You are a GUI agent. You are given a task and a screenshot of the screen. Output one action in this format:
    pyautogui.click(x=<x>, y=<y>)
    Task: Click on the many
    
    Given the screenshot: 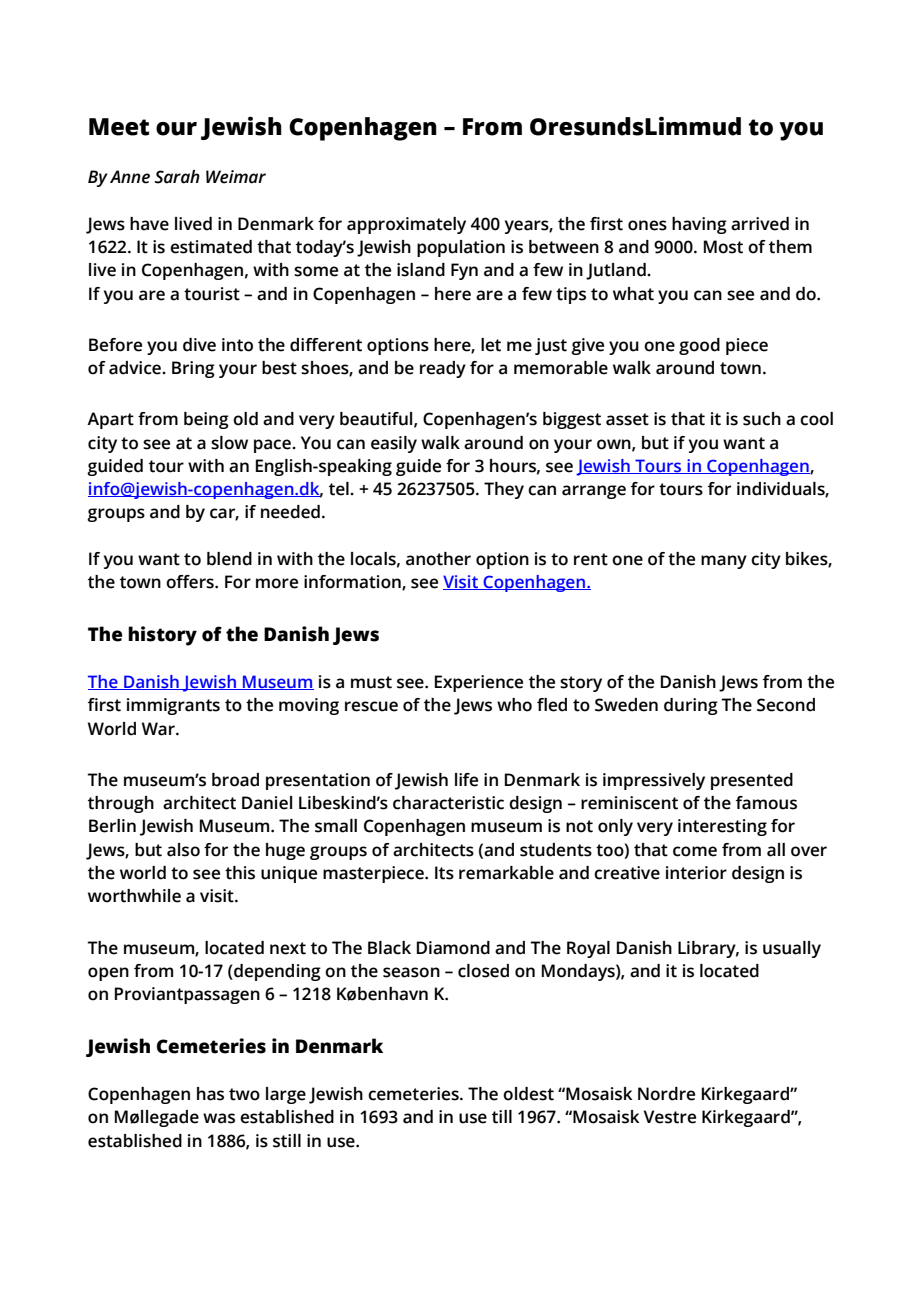 What is the action you would take?
    pyautogui.click(x=724, y=562)
